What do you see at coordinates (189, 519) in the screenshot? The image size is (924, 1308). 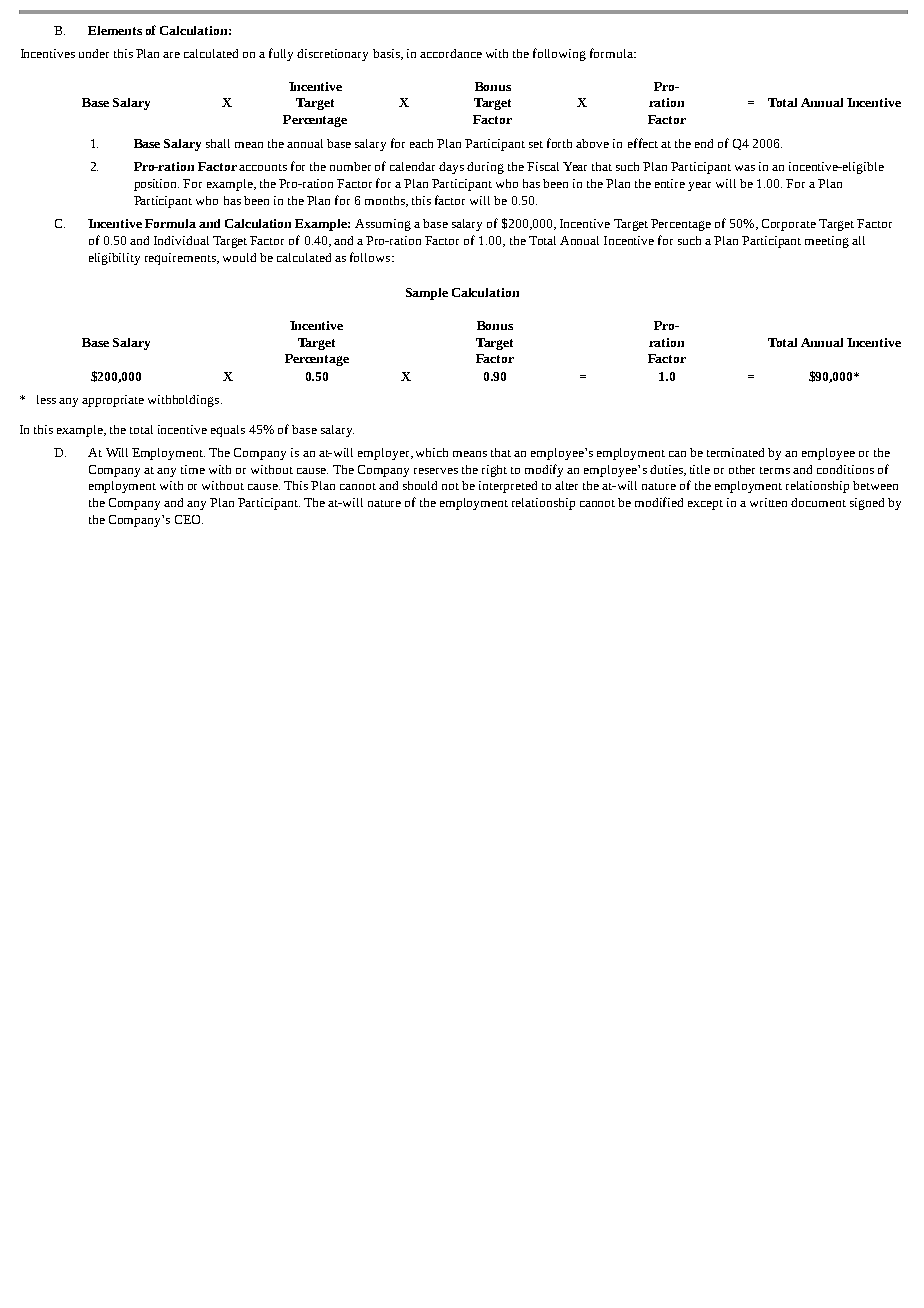 I see `CEO` at bounding box center [189, 519].
